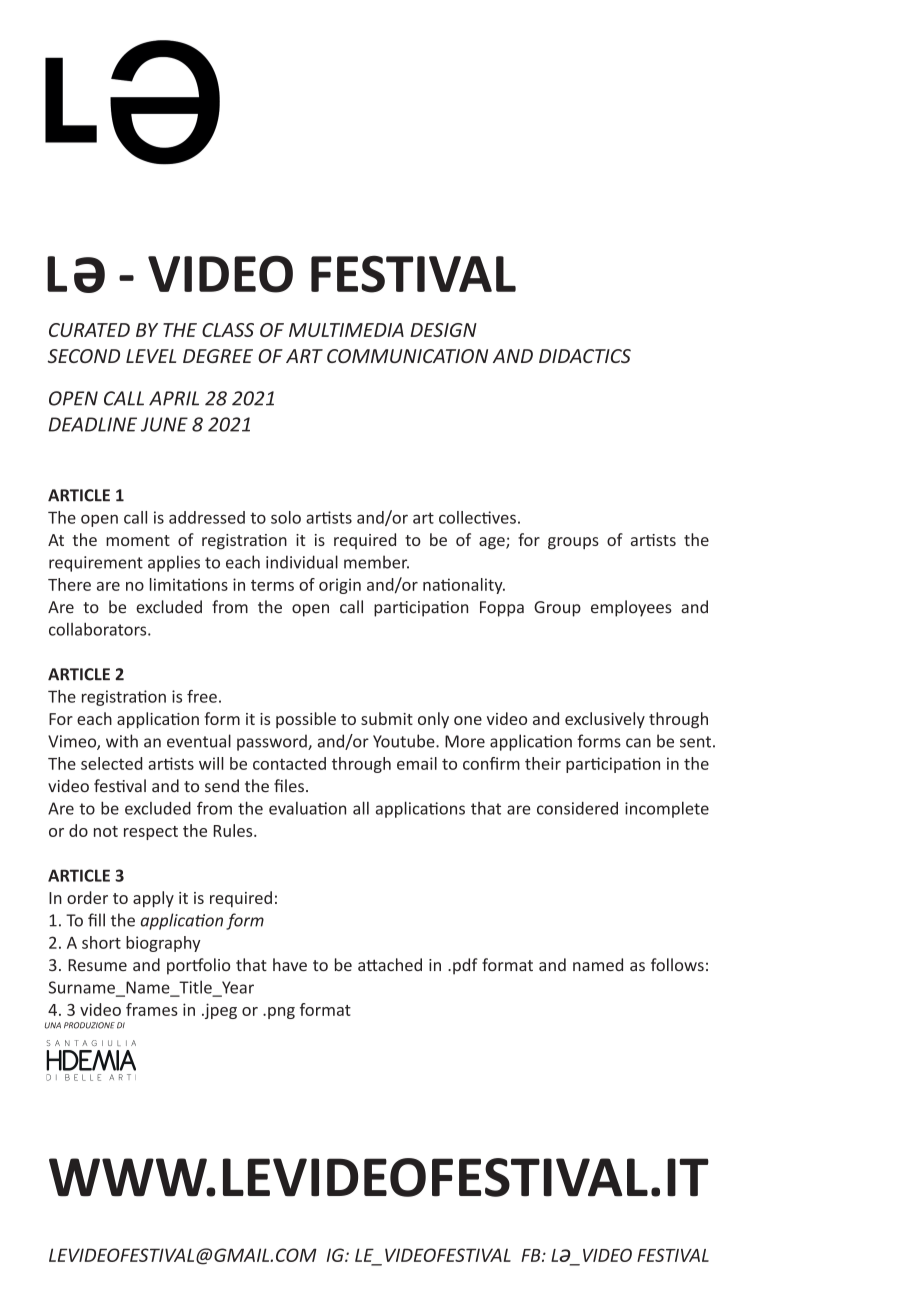 This screenshot has width=924, height=1308. What do you see at coordinates (376, 562) in the screenshot?
I see `member` at bounding box center [376, 562].
